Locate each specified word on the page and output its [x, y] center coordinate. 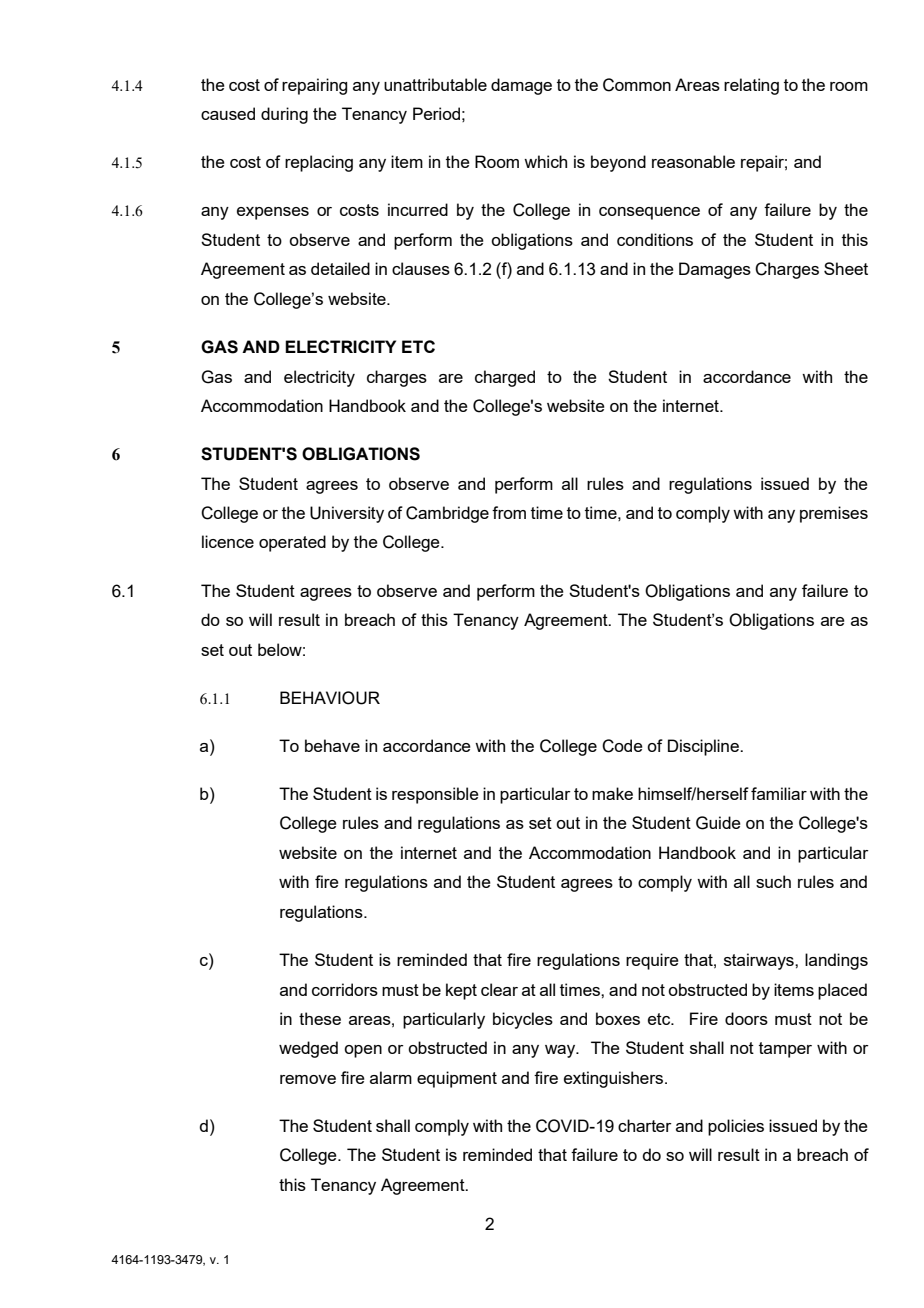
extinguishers [615, 1079]
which [545, 161]
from [509, 512]
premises [834, 514]
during [284, 115]
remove [308, 1079]
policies [736, 1127]
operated [292, 543]
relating [751, 86]
